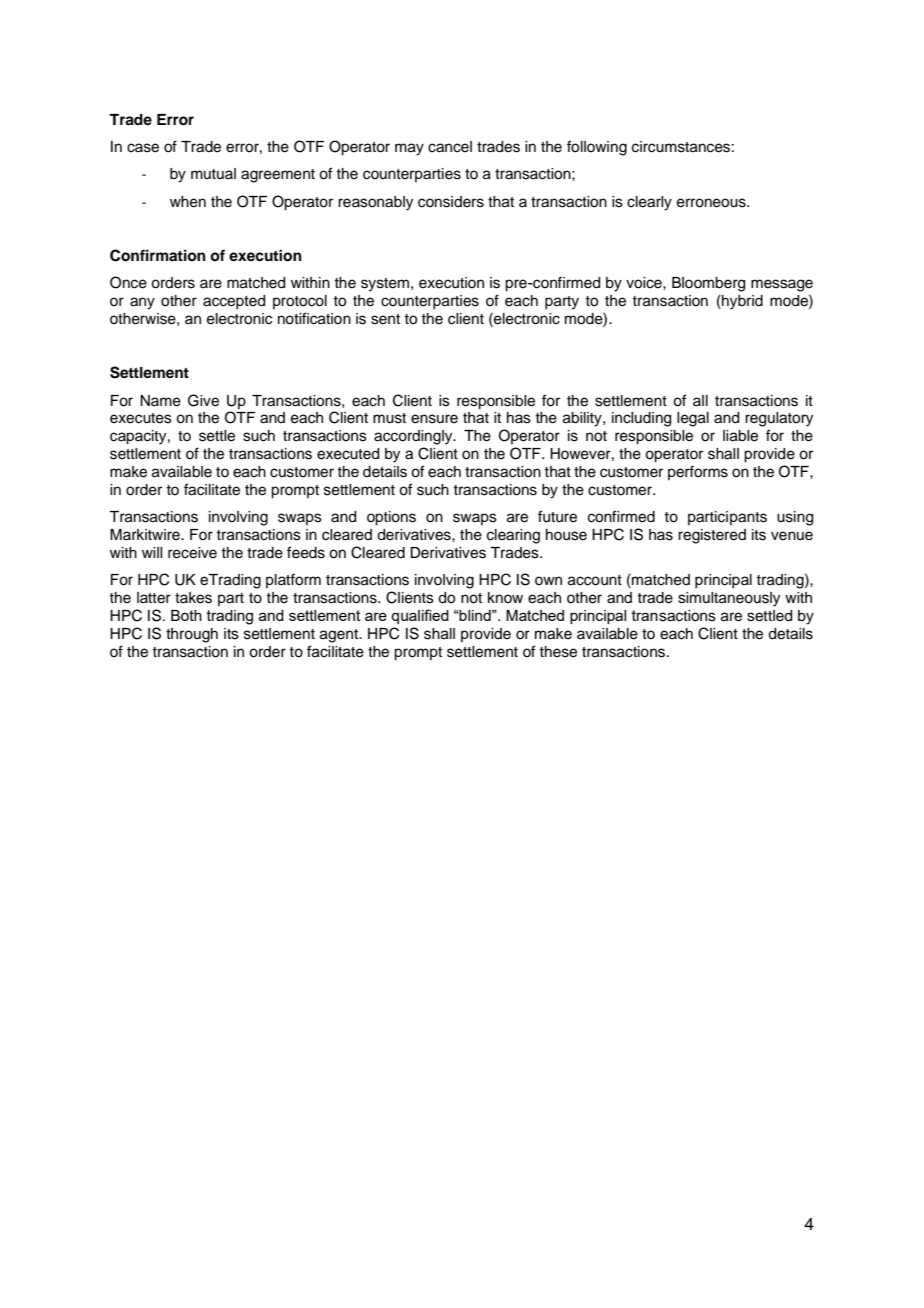 The image size is (924, 1308). I want to click on accordingly, so click(414, 437).
